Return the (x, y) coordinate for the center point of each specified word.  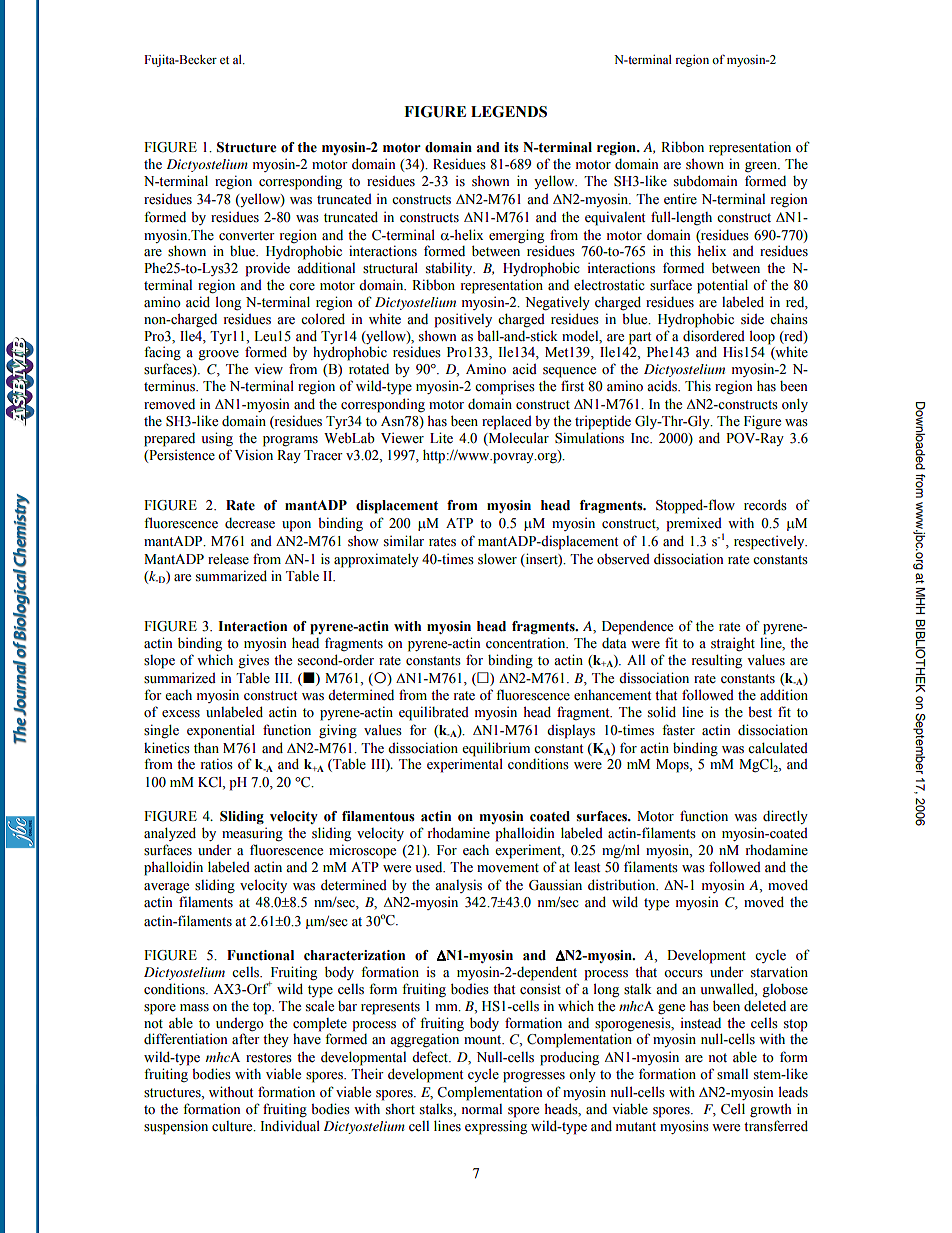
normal (481, 1109)
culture (233, 1126)
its (511, 147)
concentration (527, 643)
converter (247, 236)
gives (253, 661)
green (762, 167)
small (732, 1074)
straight (733, 644)
